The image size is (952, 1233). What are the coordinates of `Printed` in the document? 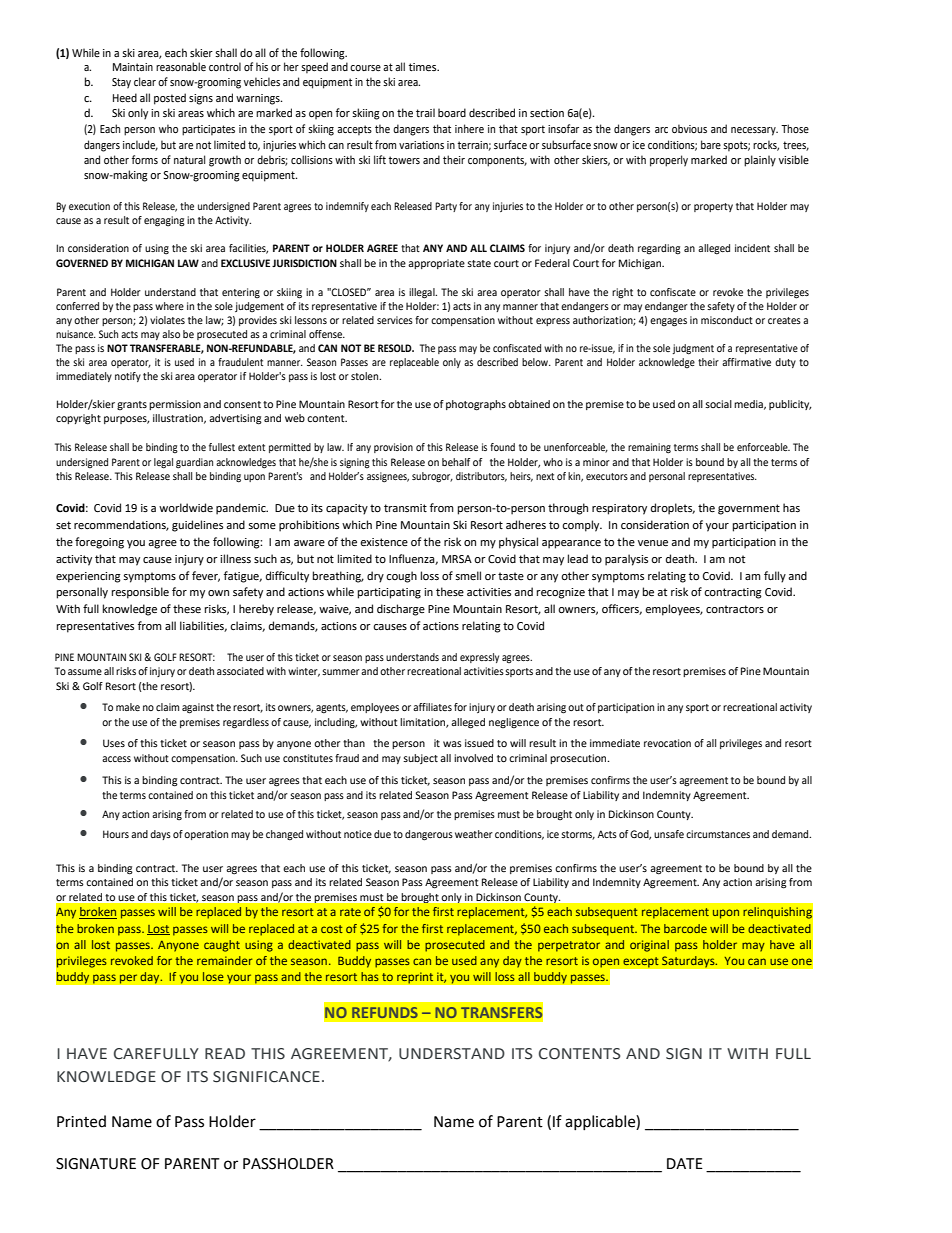 It's located at (81, 1121).
